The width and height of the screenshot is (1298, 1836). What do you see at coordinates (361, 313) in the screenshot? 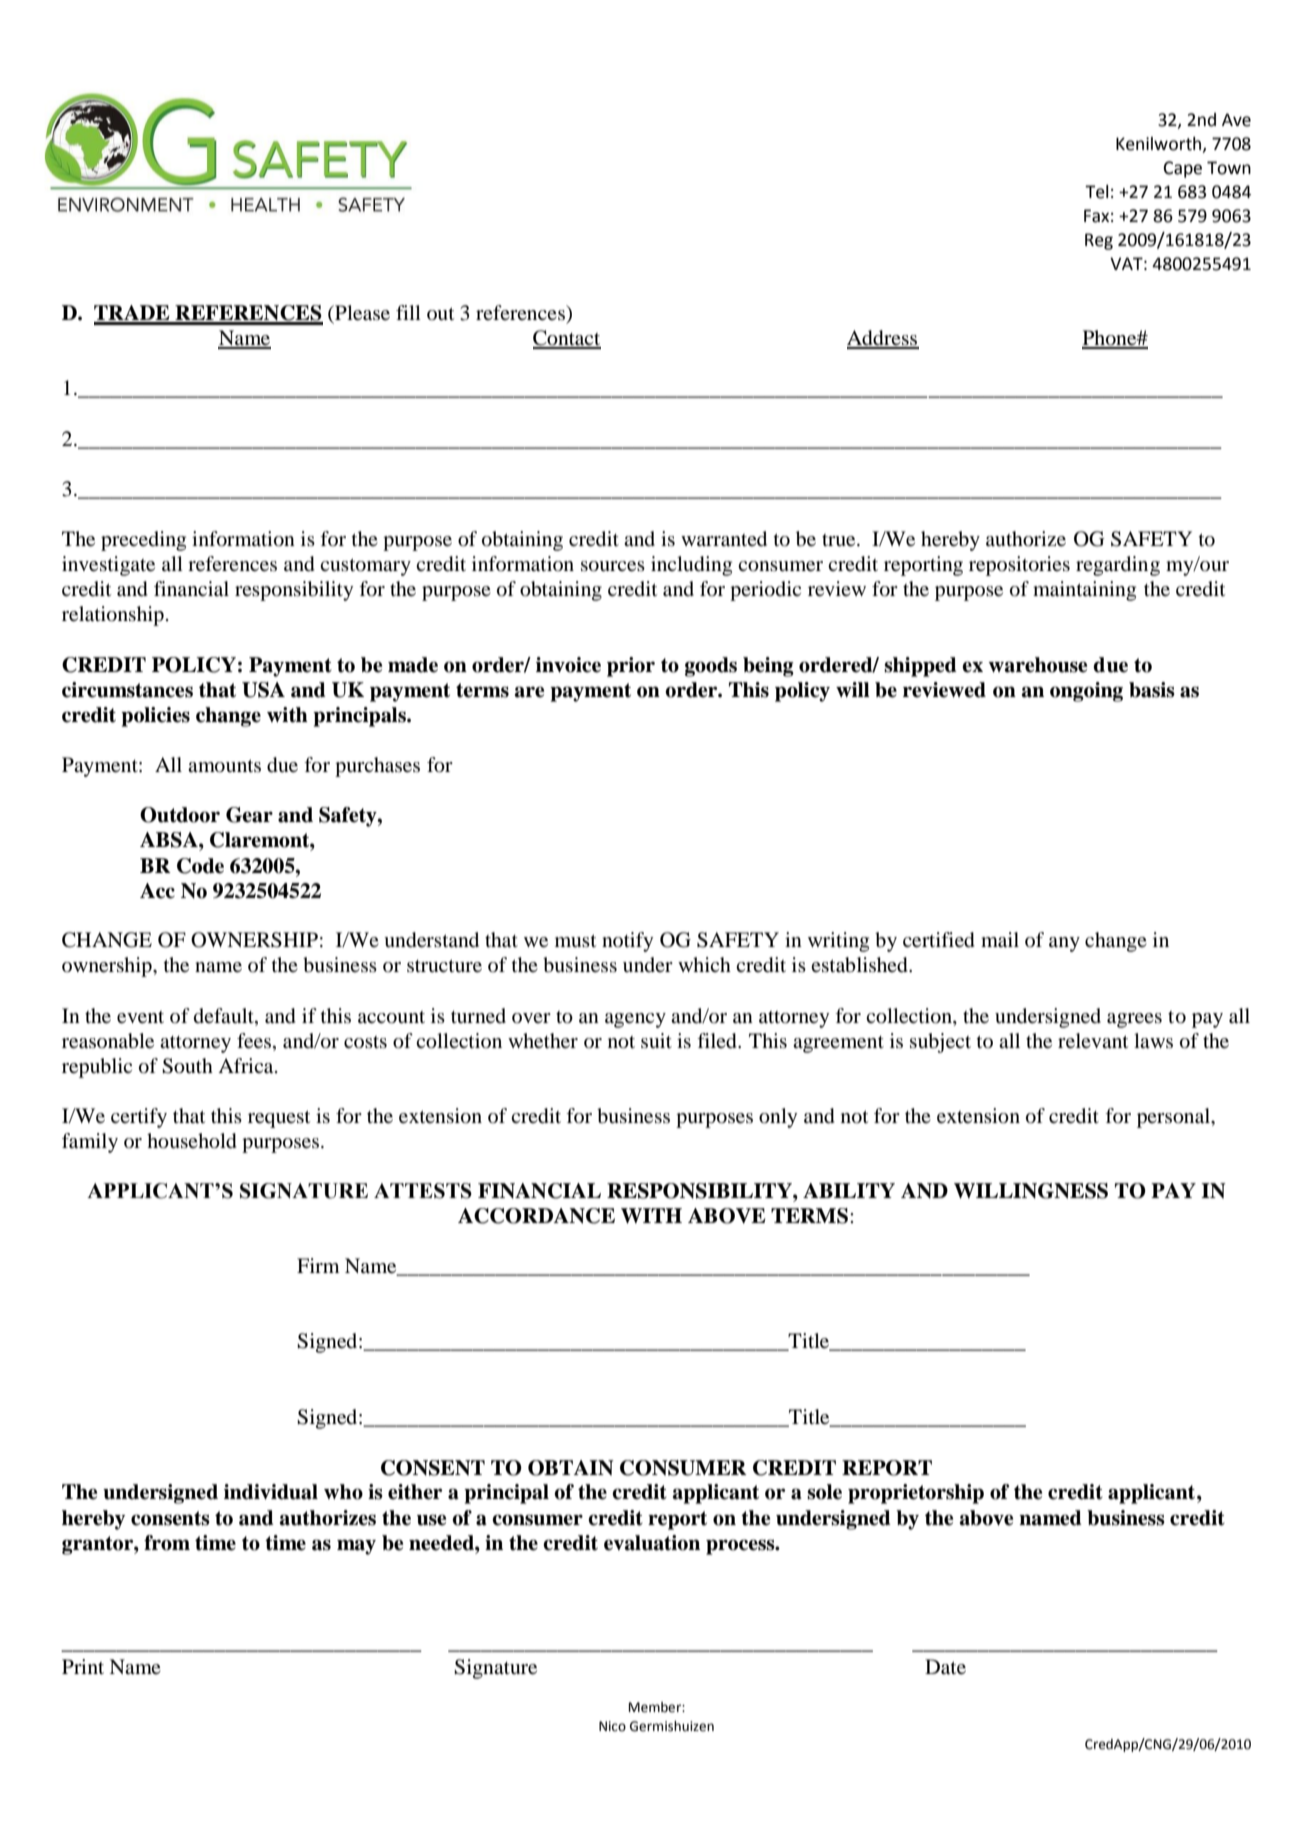
I see `Please` at bounding box center [361, 313].
